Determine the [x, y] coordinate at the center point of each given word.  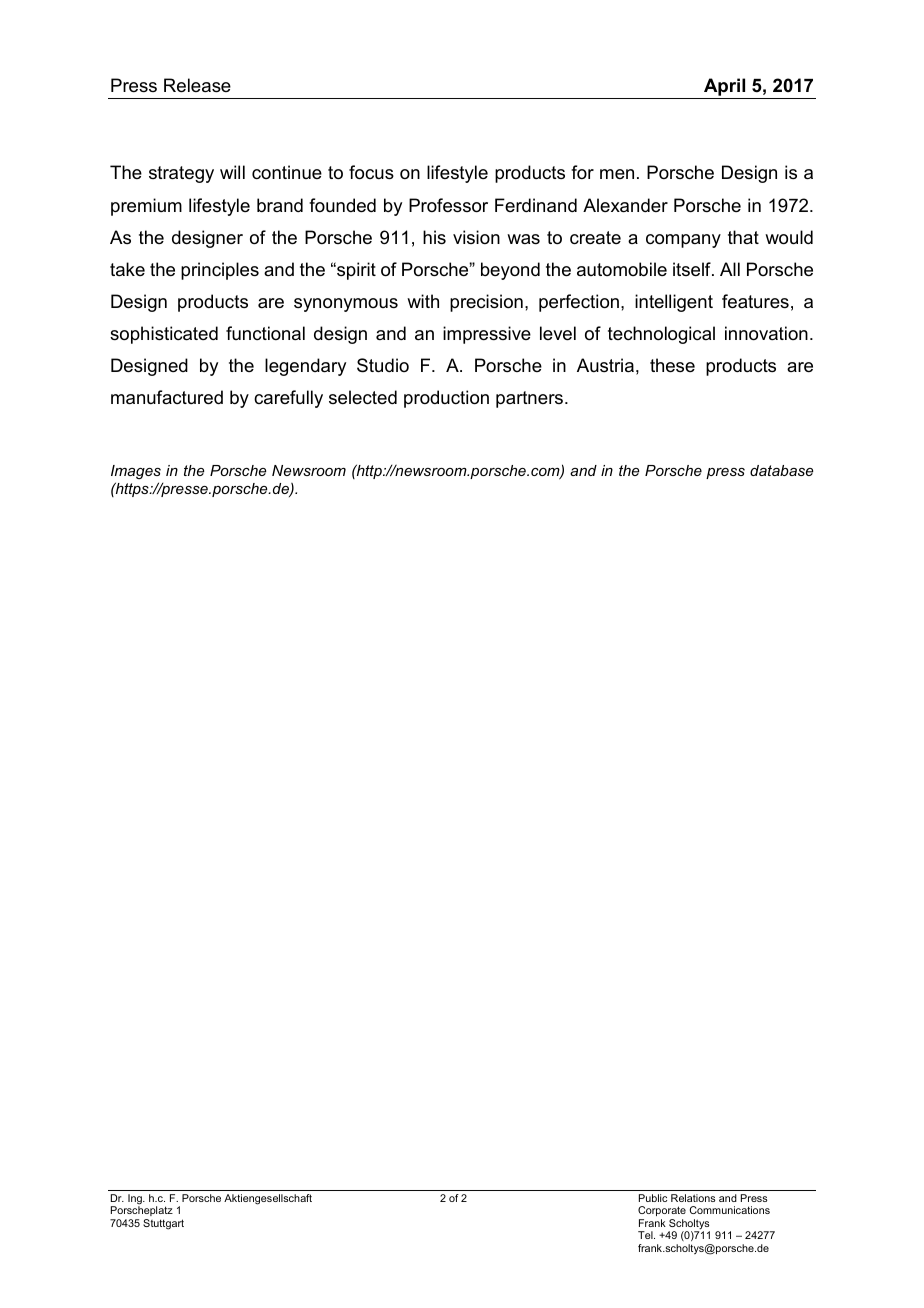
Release [197, 85]
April [724, 87]
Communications [730, 1210]
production [446, 399]
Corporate [662, 1211]
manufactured [167, 397]
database [781, 470]
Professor [448, 205]
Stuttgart [163, 1224]
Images [136, 474]
